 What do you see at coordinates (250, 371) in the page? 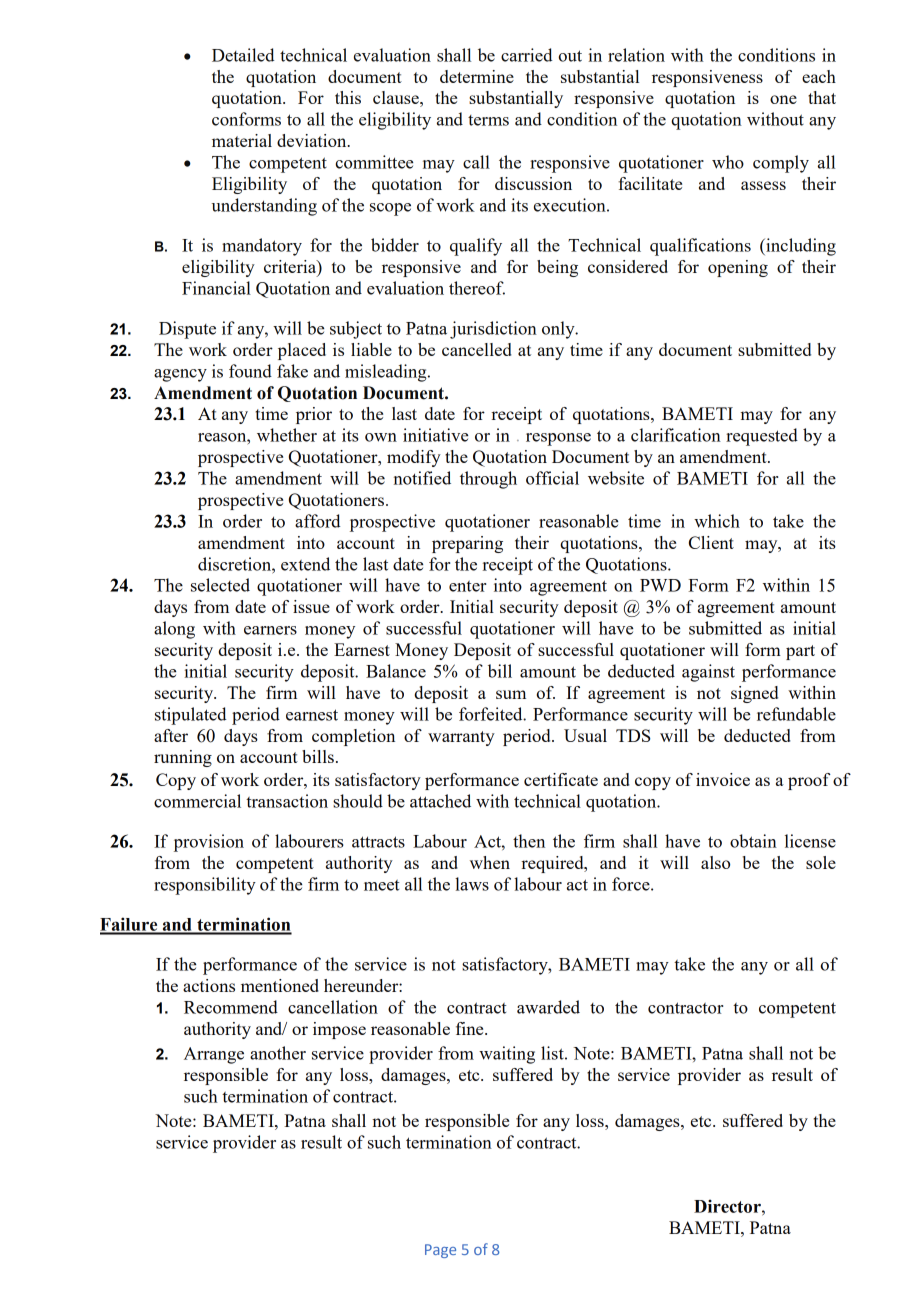
I see `found` at bounding box center [250, 371].
